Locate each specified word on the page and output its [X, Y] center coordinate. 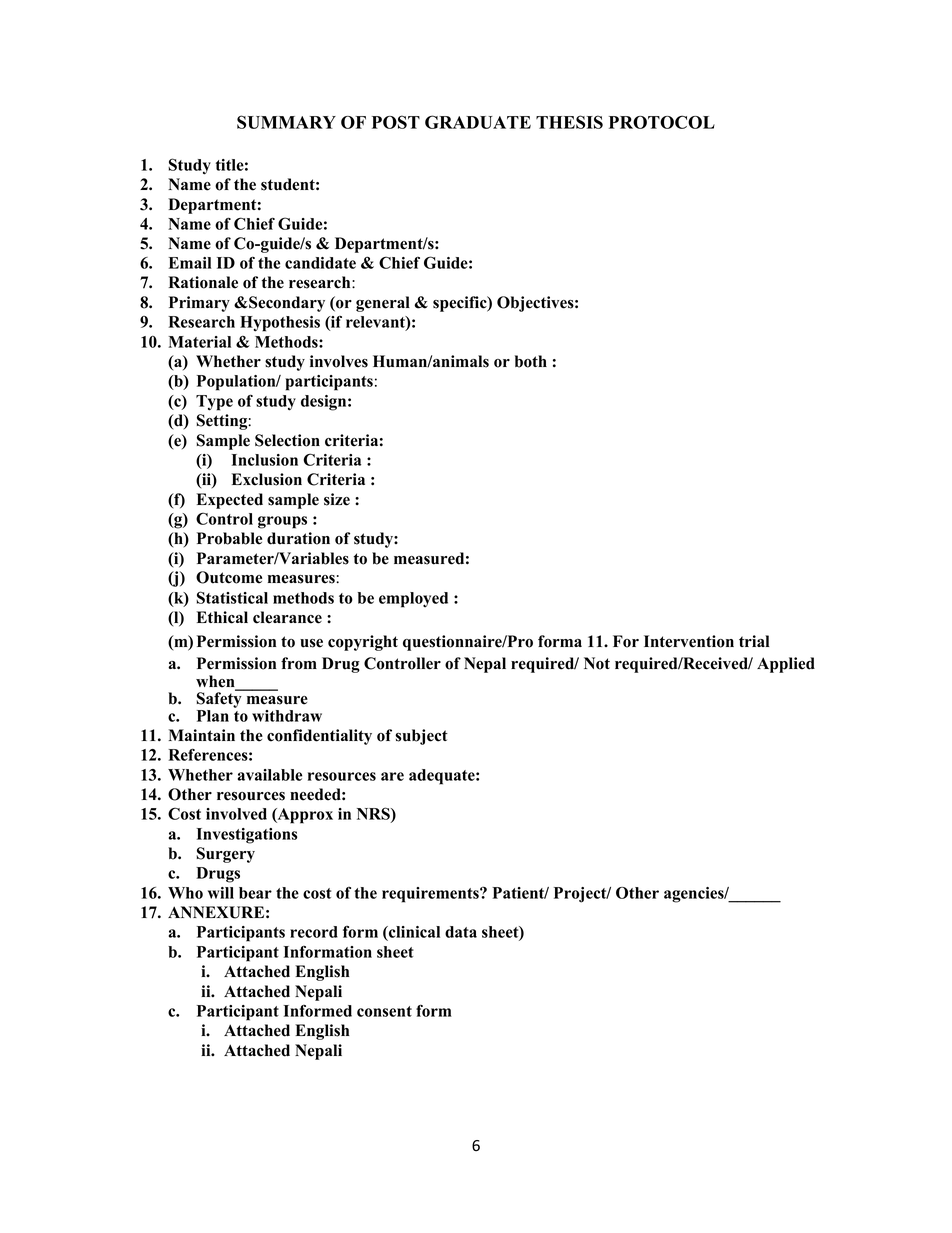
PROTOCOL [662, 122]
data [461, 932]
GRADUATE [478, 122]
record [314, 932]
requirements [431, 895]
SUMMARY [286, 122]
